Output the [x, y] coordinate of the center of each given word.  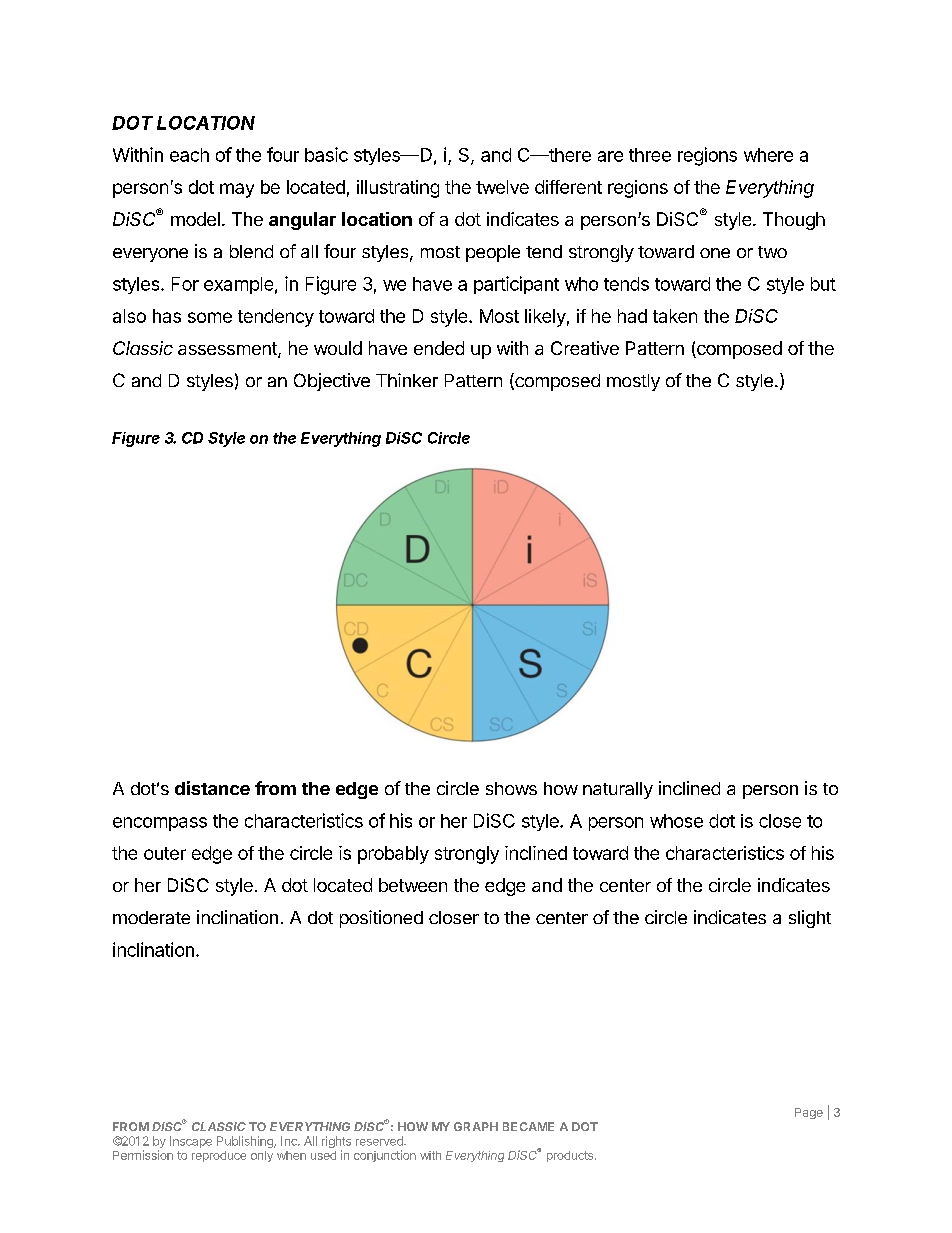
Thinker [407, 380]
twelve [502, 187]
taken [675, 316]
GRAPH [476, 1126]
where [768, 155]
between [413, 885]
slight [810, 919]
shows [511, 788]
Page [809, 1113]
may [237, 190]
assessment [228, 350]
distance [212, 788]
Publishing [246, 1142]
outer [165, 853]
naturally [618, 790]
